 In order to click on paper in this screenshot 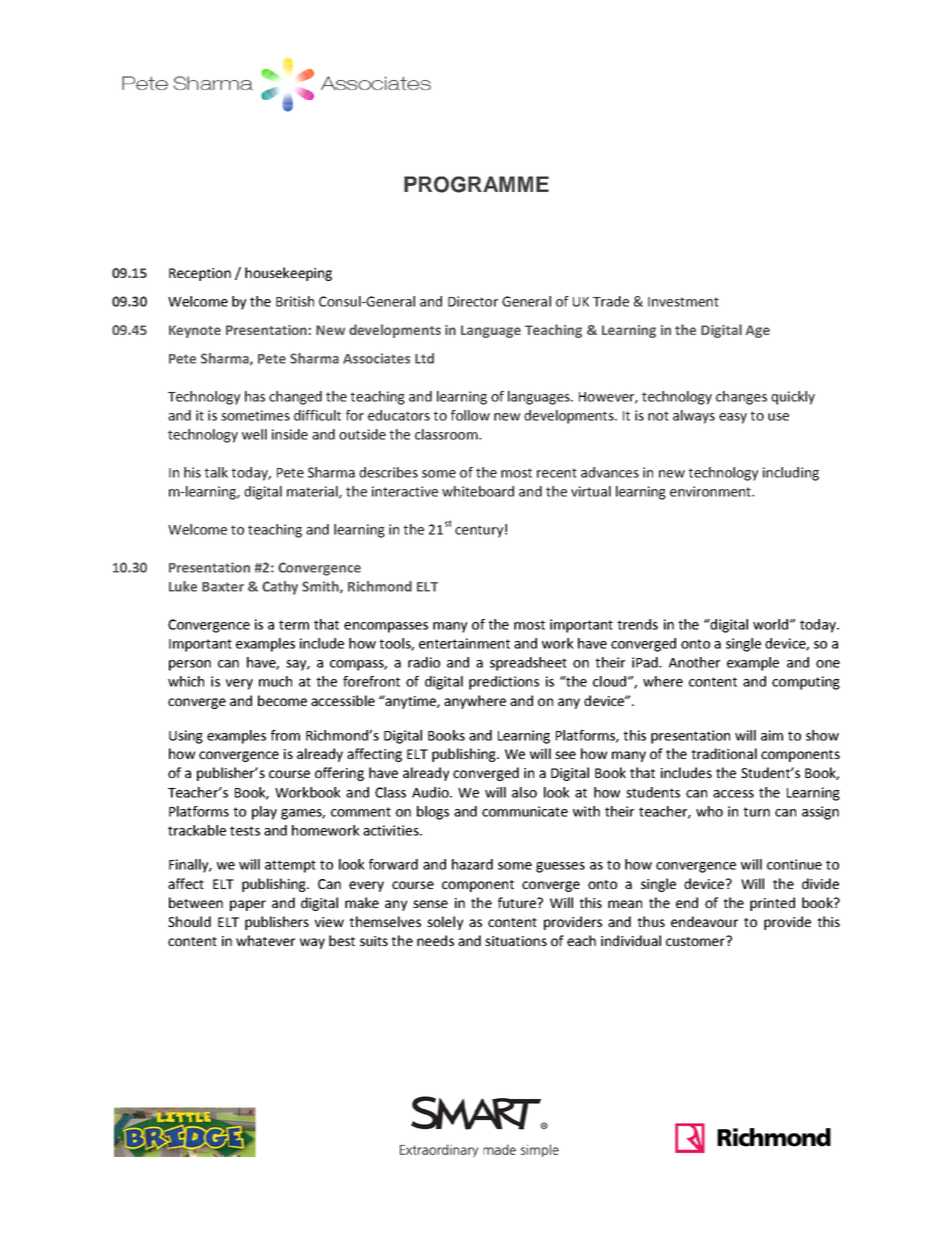, I will do `click(248, 905)`.
